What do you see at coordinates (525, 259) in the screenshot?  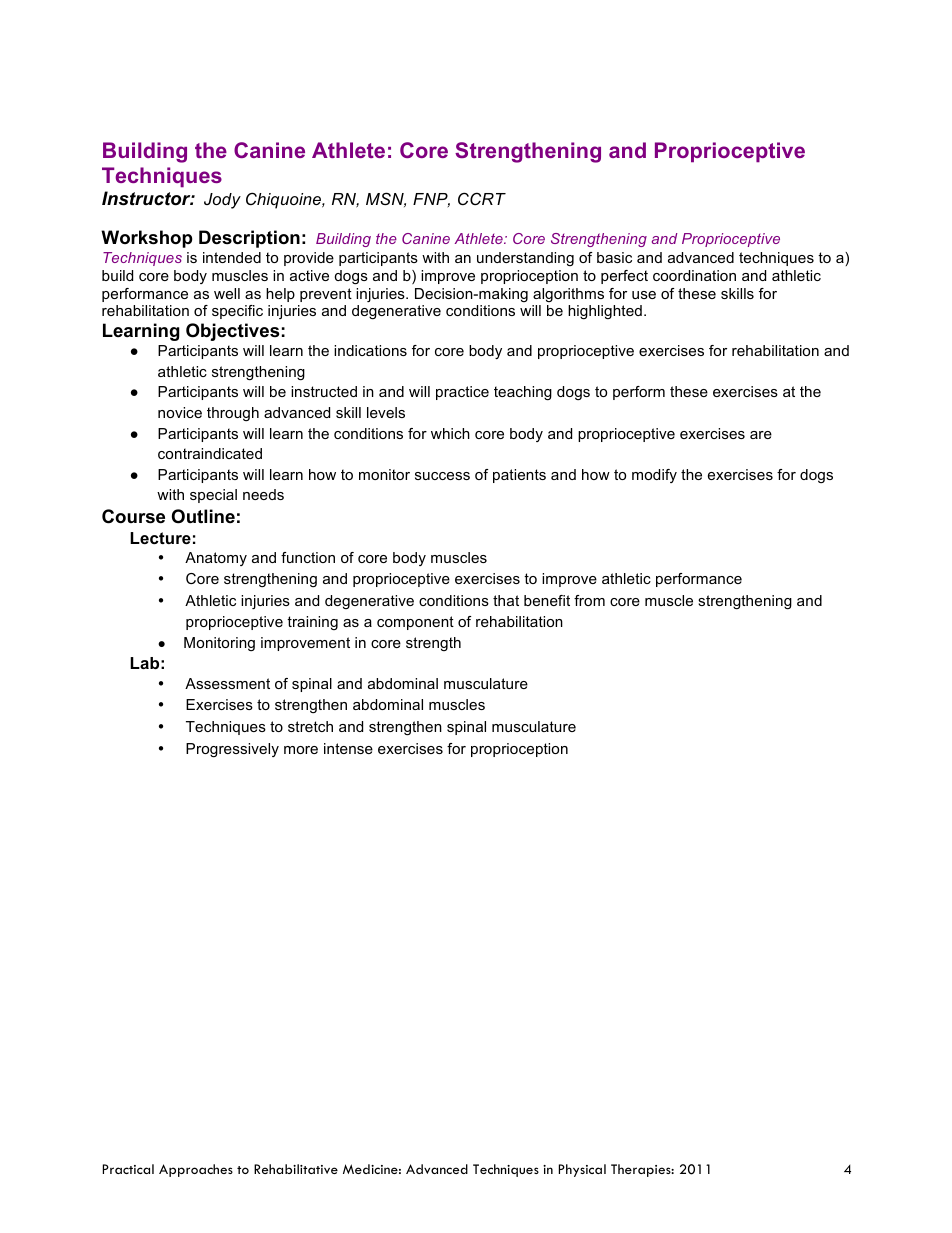 I see `understanding` at bounding box center [525, 259].
